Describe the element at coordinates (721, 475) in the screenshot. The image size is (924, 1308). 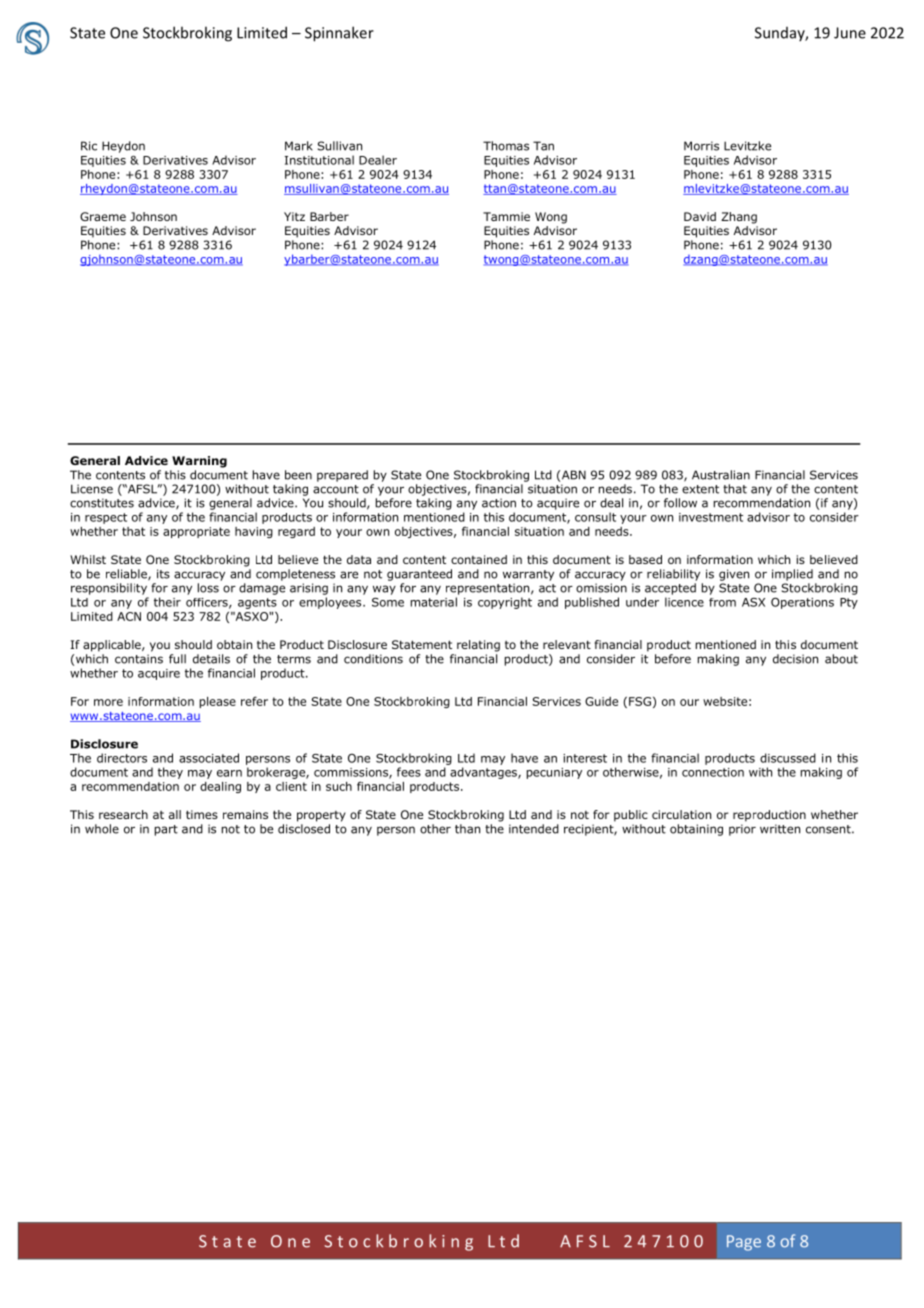
I see `Australian` at that location.
